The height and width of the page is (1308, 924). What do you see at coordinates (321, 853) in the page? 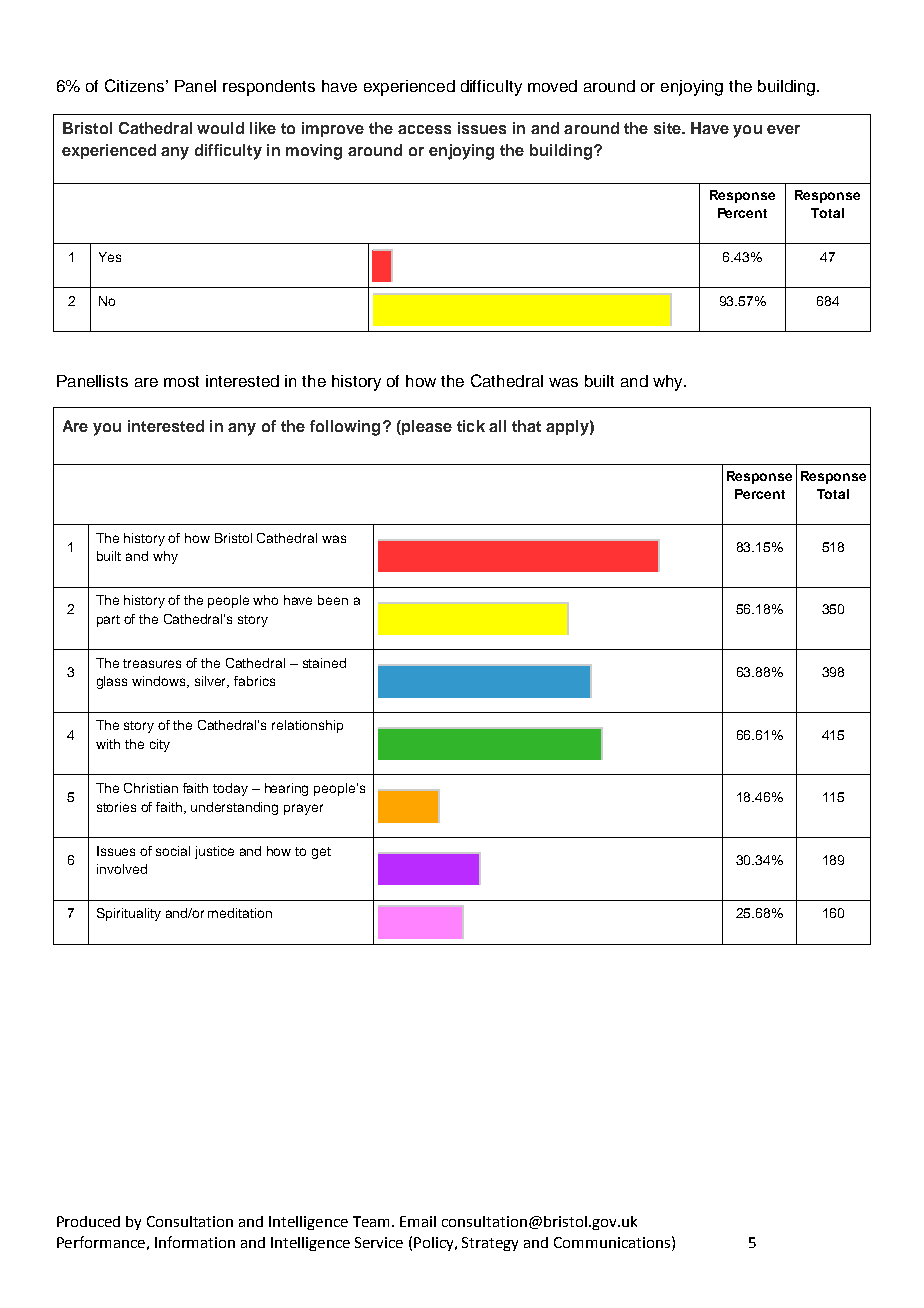
I see `get` at bounding box center [321, 853].
